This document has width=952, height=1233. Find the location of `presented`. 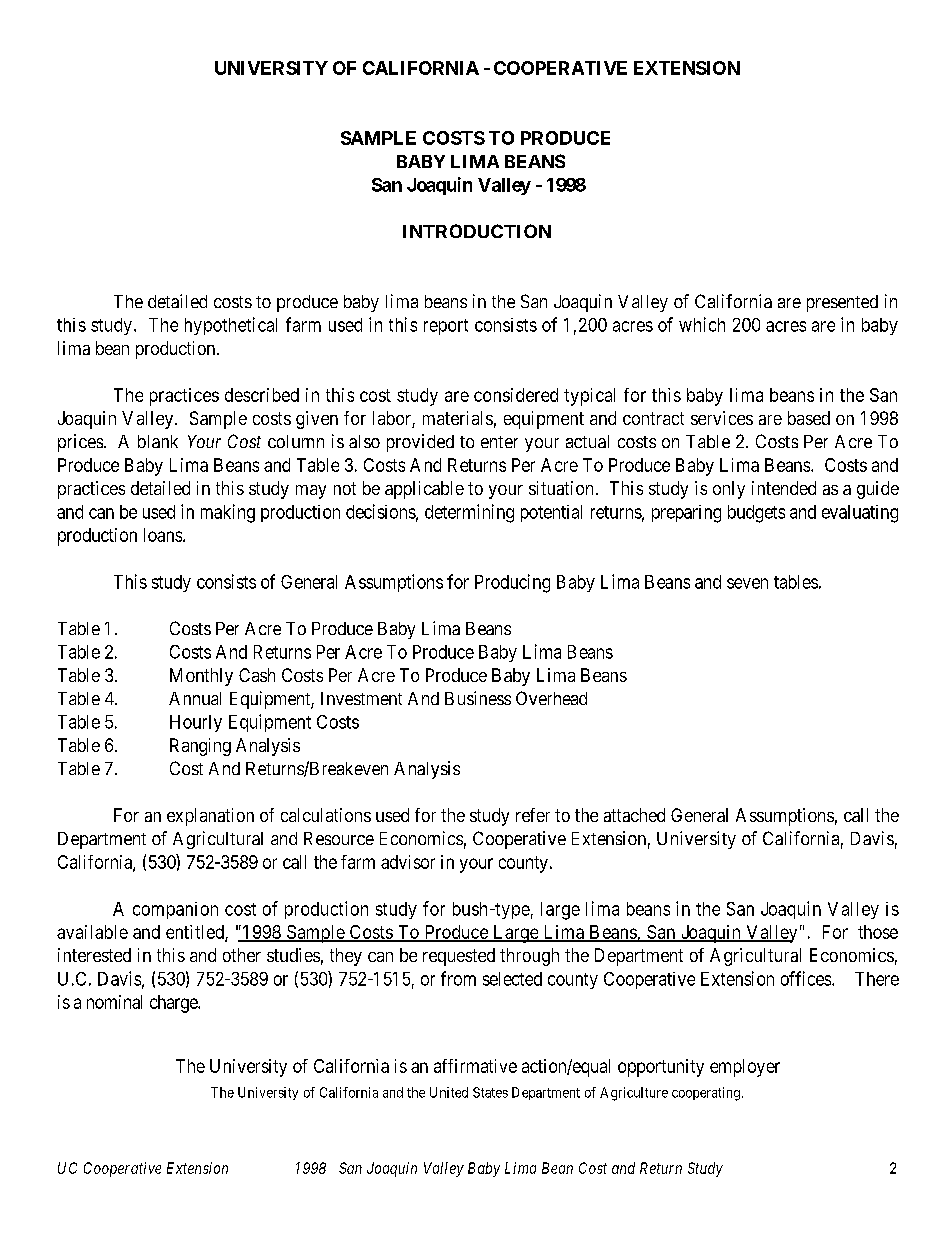

presented is located at coordinates (842, 303).
